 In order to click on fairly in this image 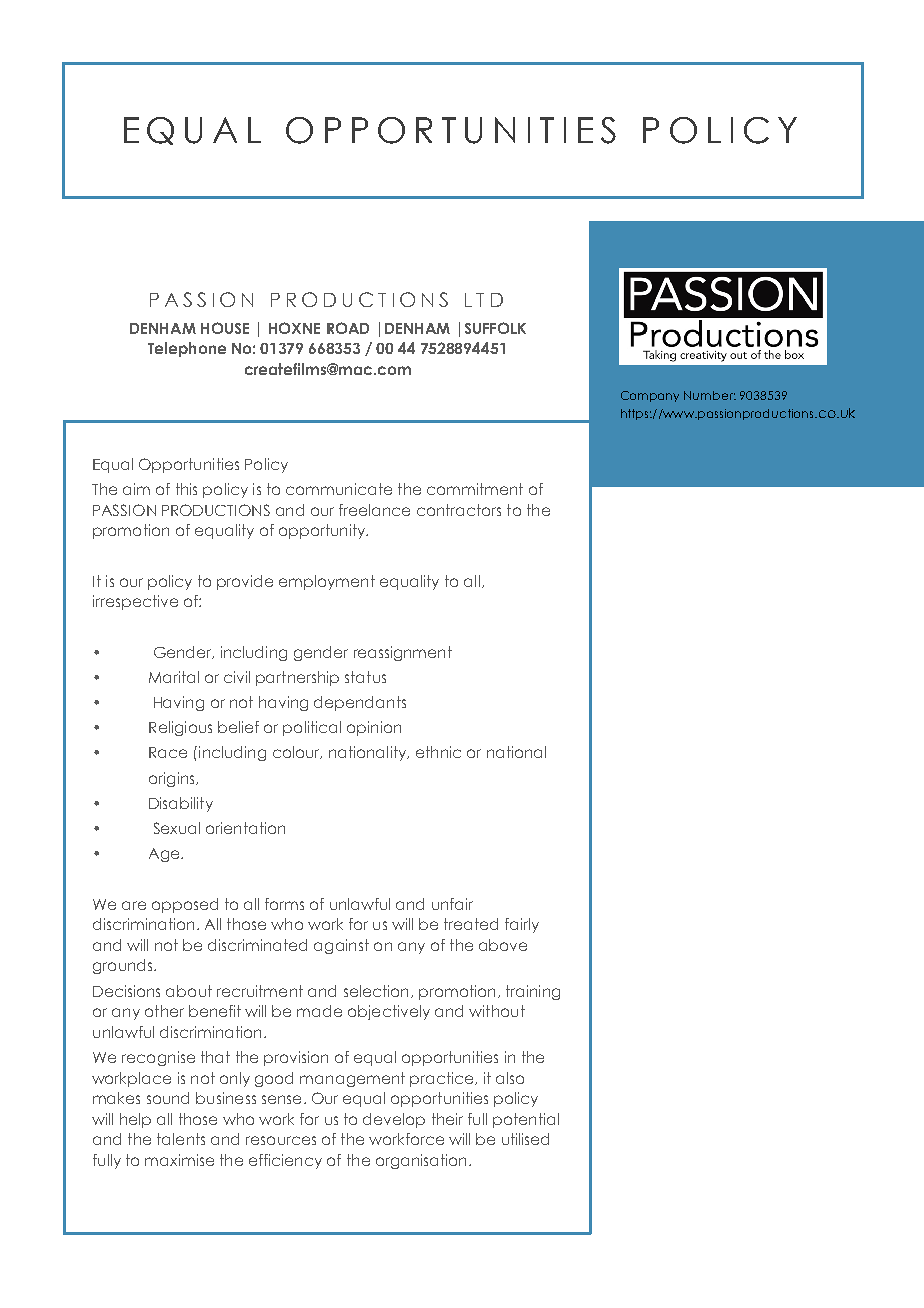, I will do `click(522, 925)`.
